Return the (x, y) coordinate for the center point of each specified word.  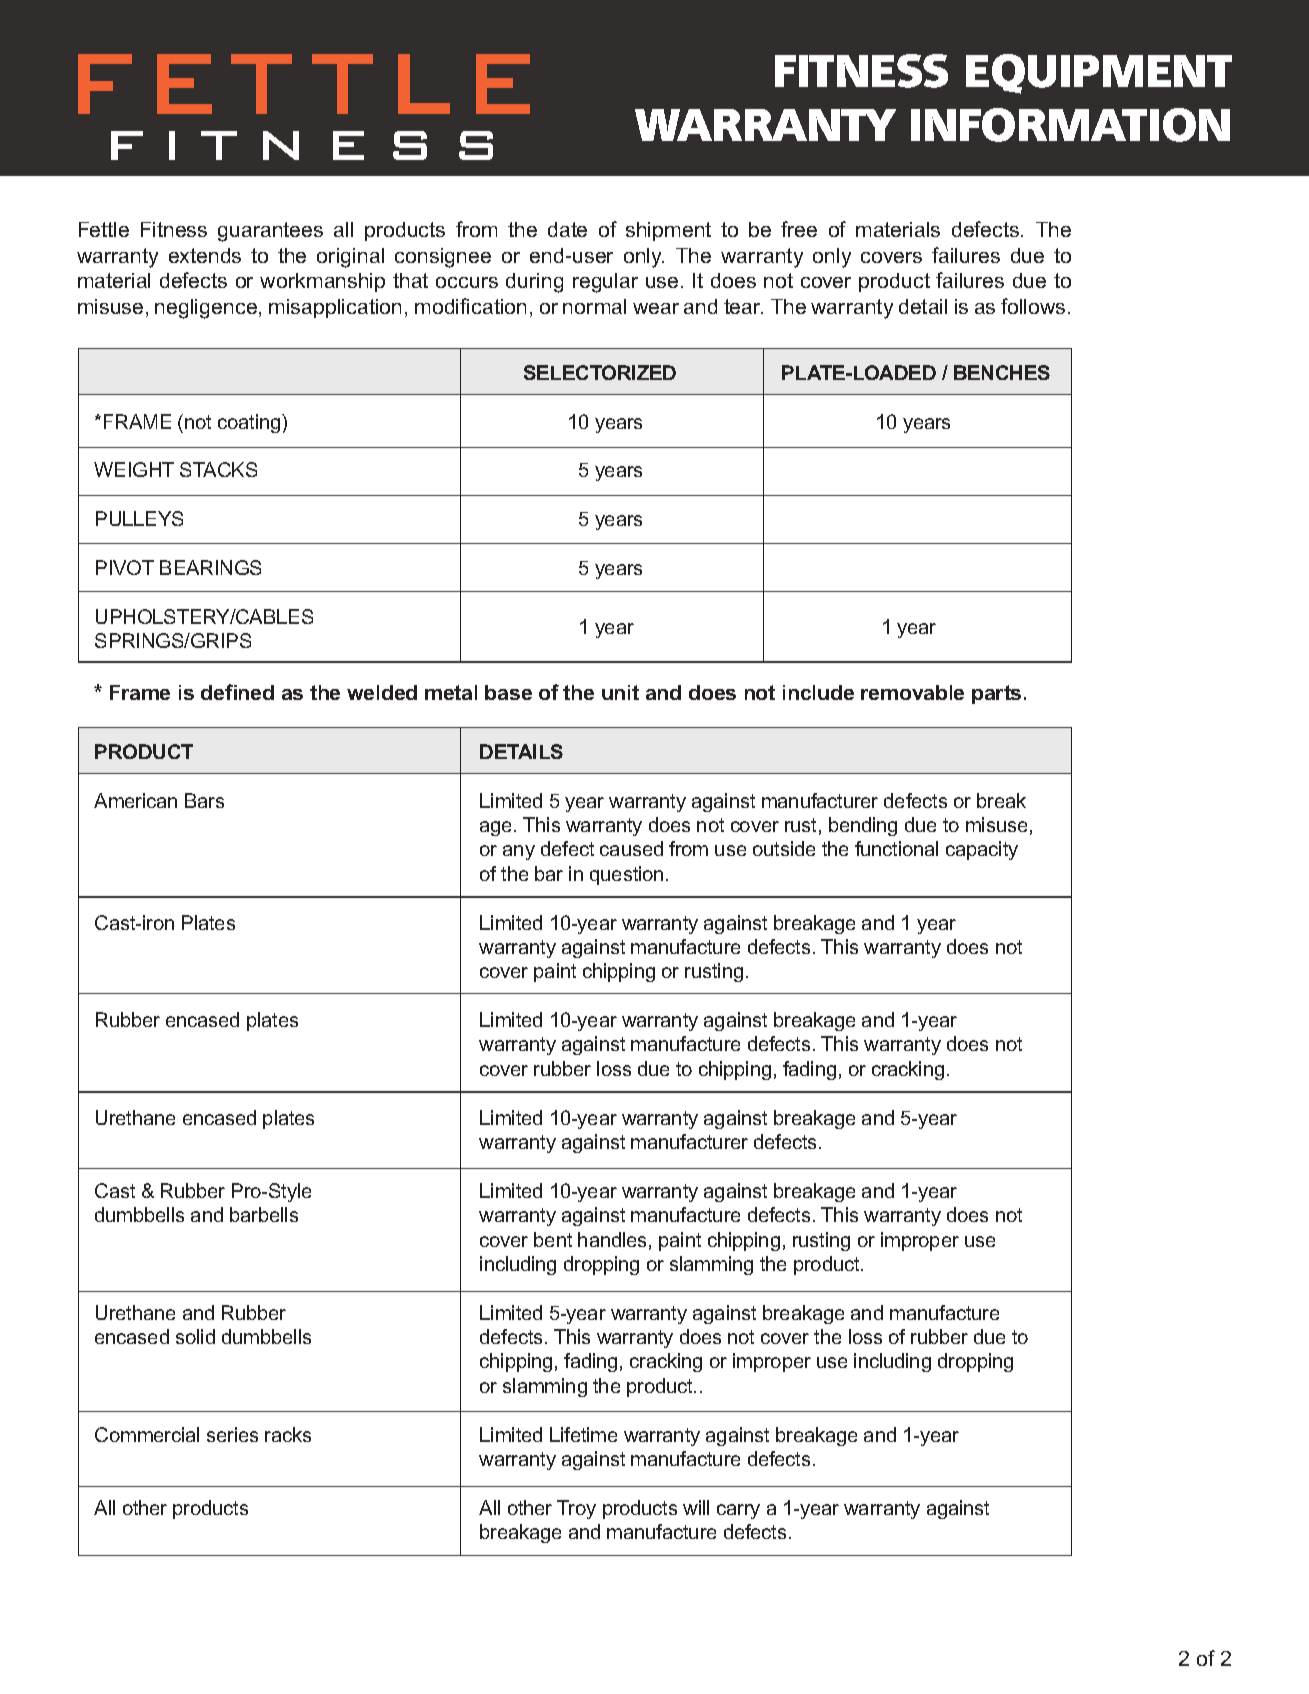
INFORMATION (1070, 125)
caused (631, 848)
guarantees (270, 232)
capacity (982, 850)
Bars (204, 800)
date (567, 229)
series (232, 1434)
